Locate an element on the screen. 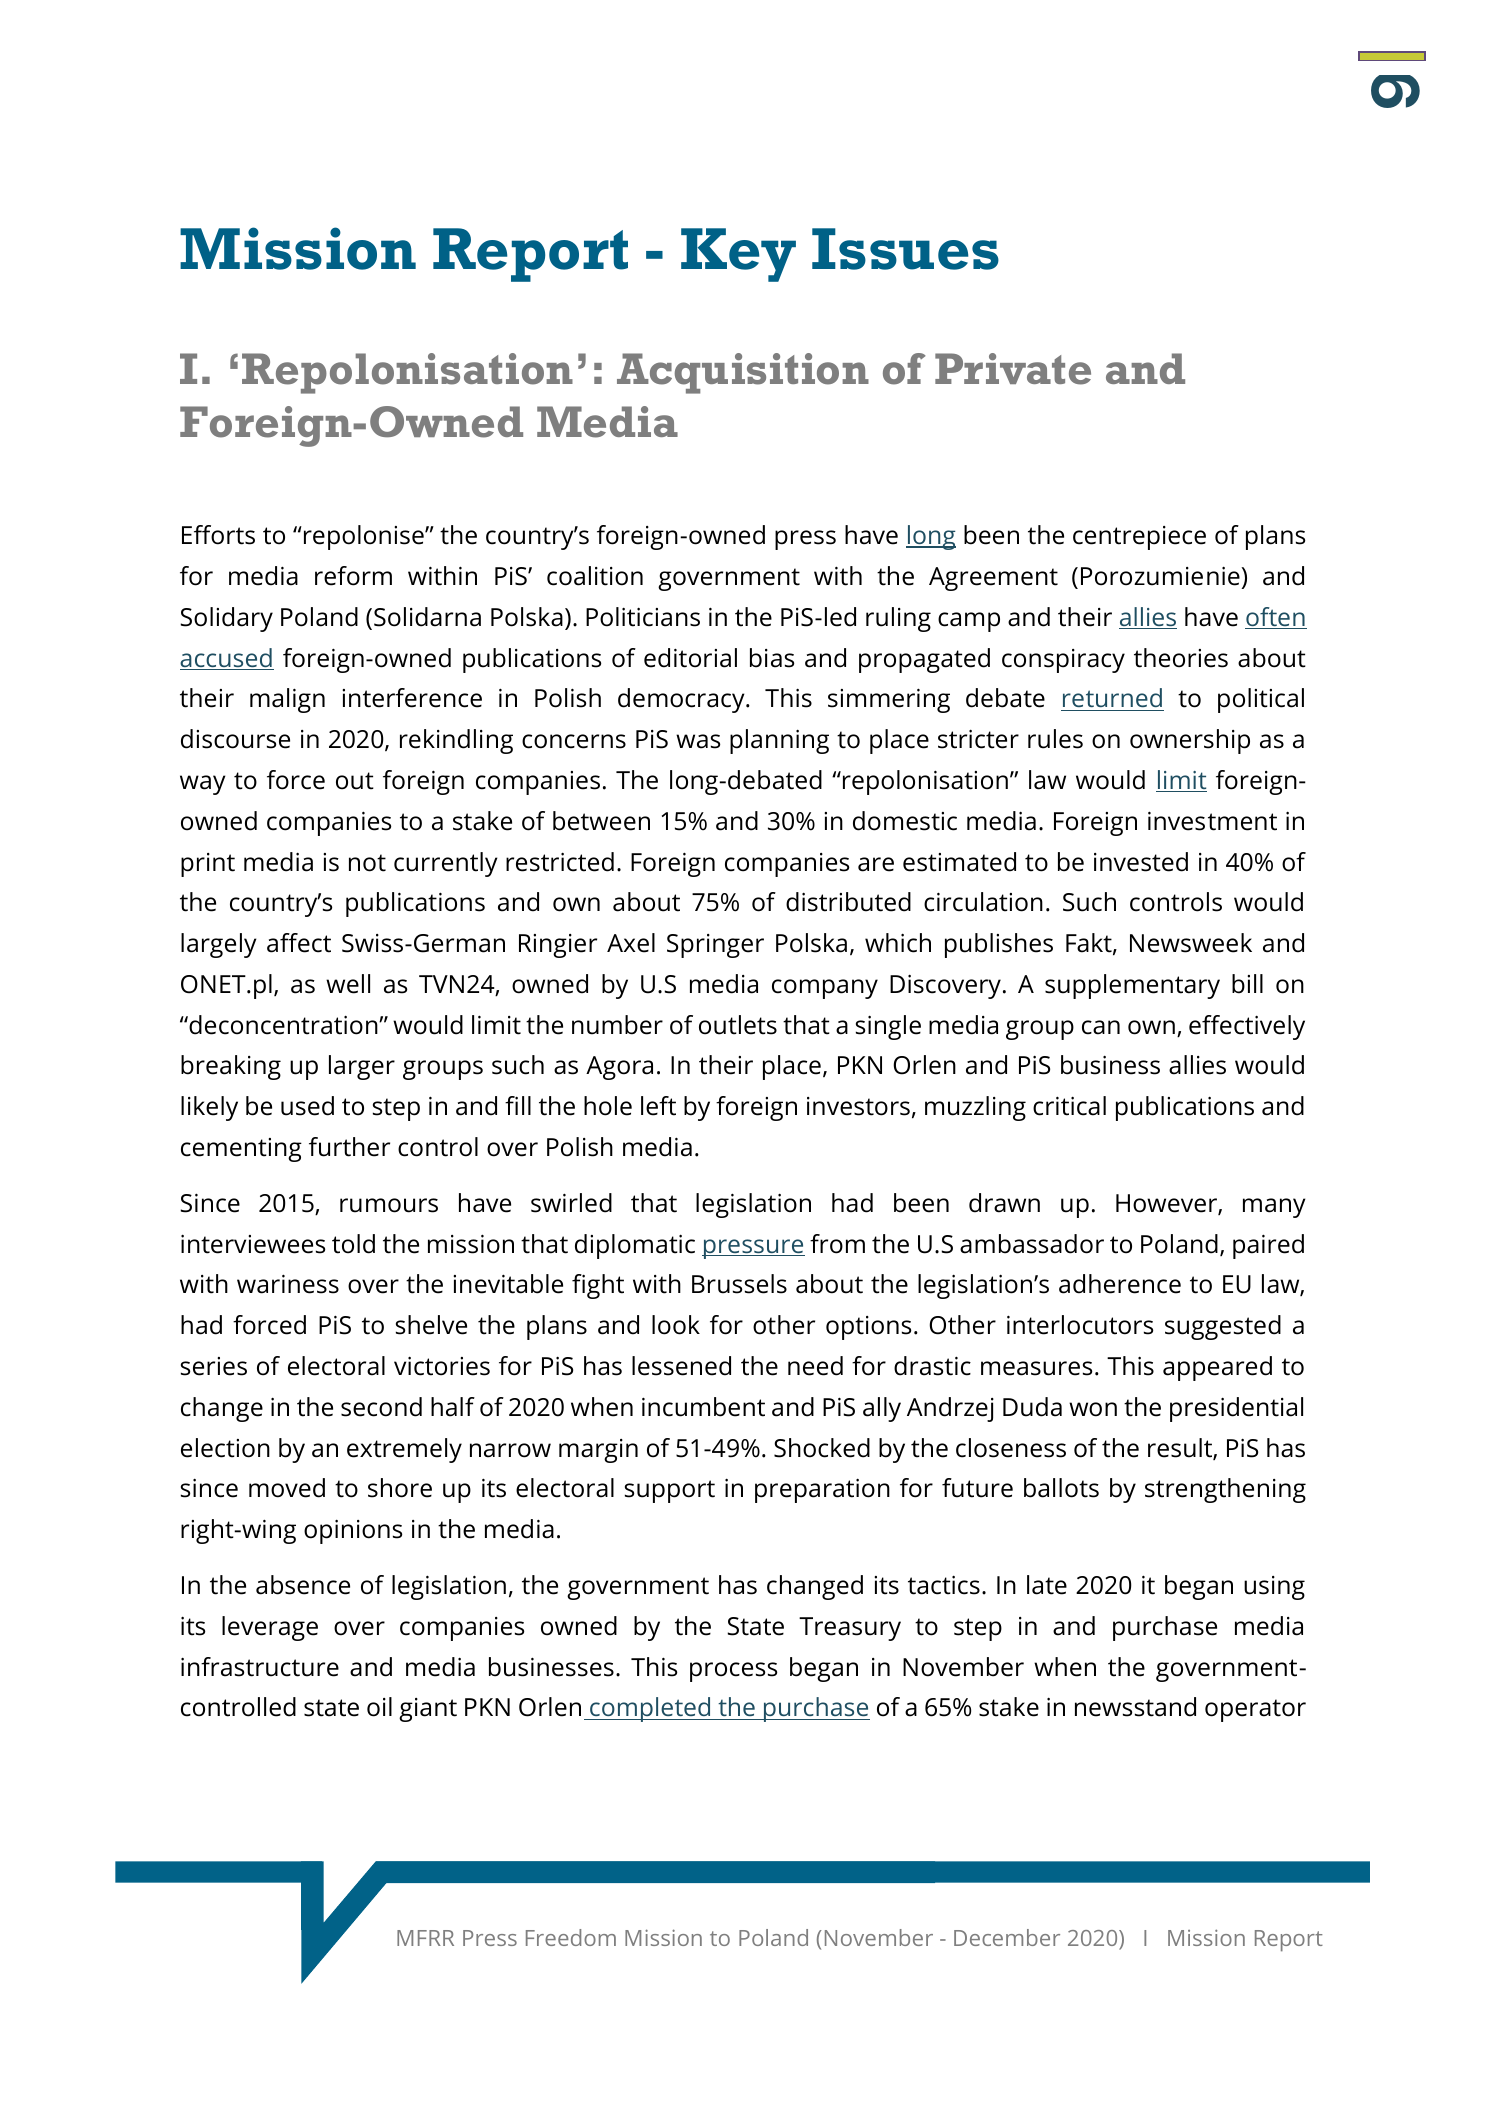 This screenshot has width=1486, height=2101. appeared is located at coordinates (1217, 1368).
